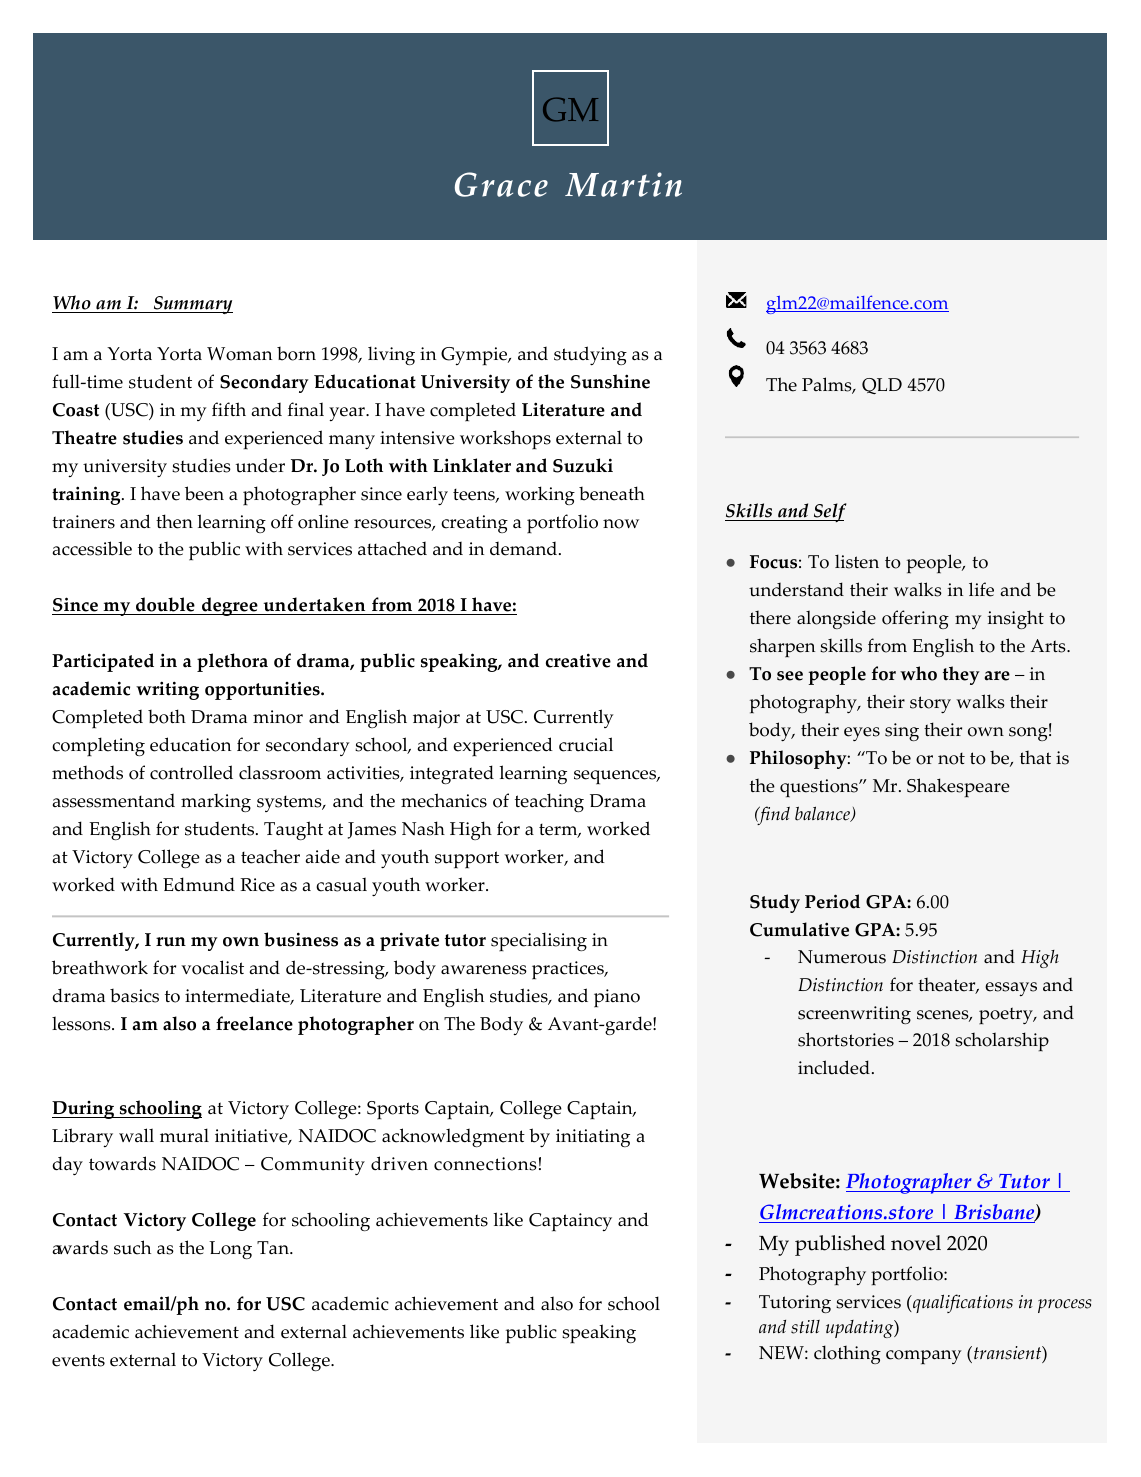 This image has width=1141, height=1477. Describe the element at coordinates (623, 184) in the image. I see `Martin` at that location.
